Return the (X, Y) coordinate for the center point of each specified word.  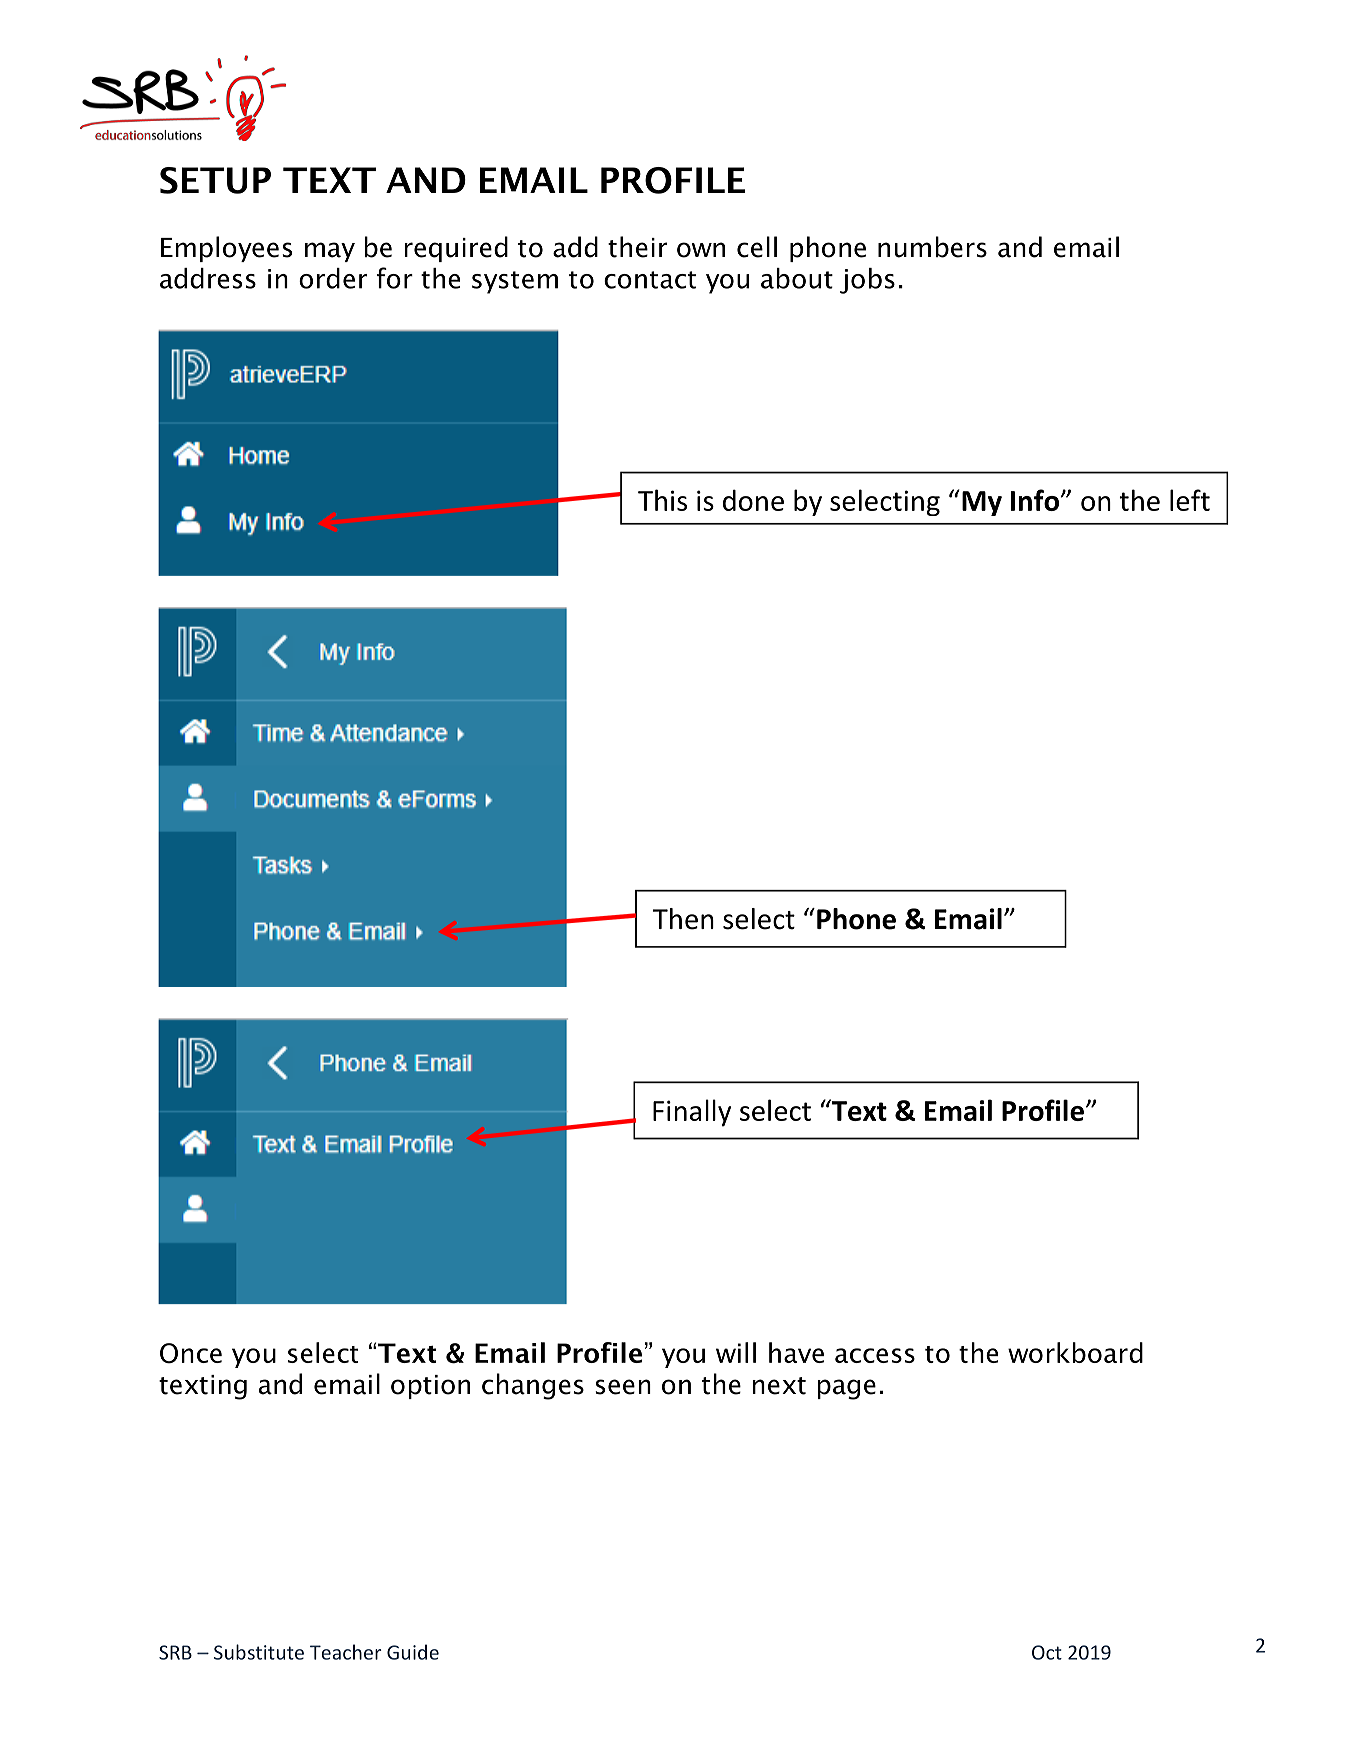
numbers (932, 247)
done (753, 500)
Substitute (259, 1652)
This (662, 500)
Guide (413, 1652)
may (330, 252)
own (701, 250)
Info (1035, 500)
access (875, 1355)
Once (191, 1353)
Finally (692, 1113)
